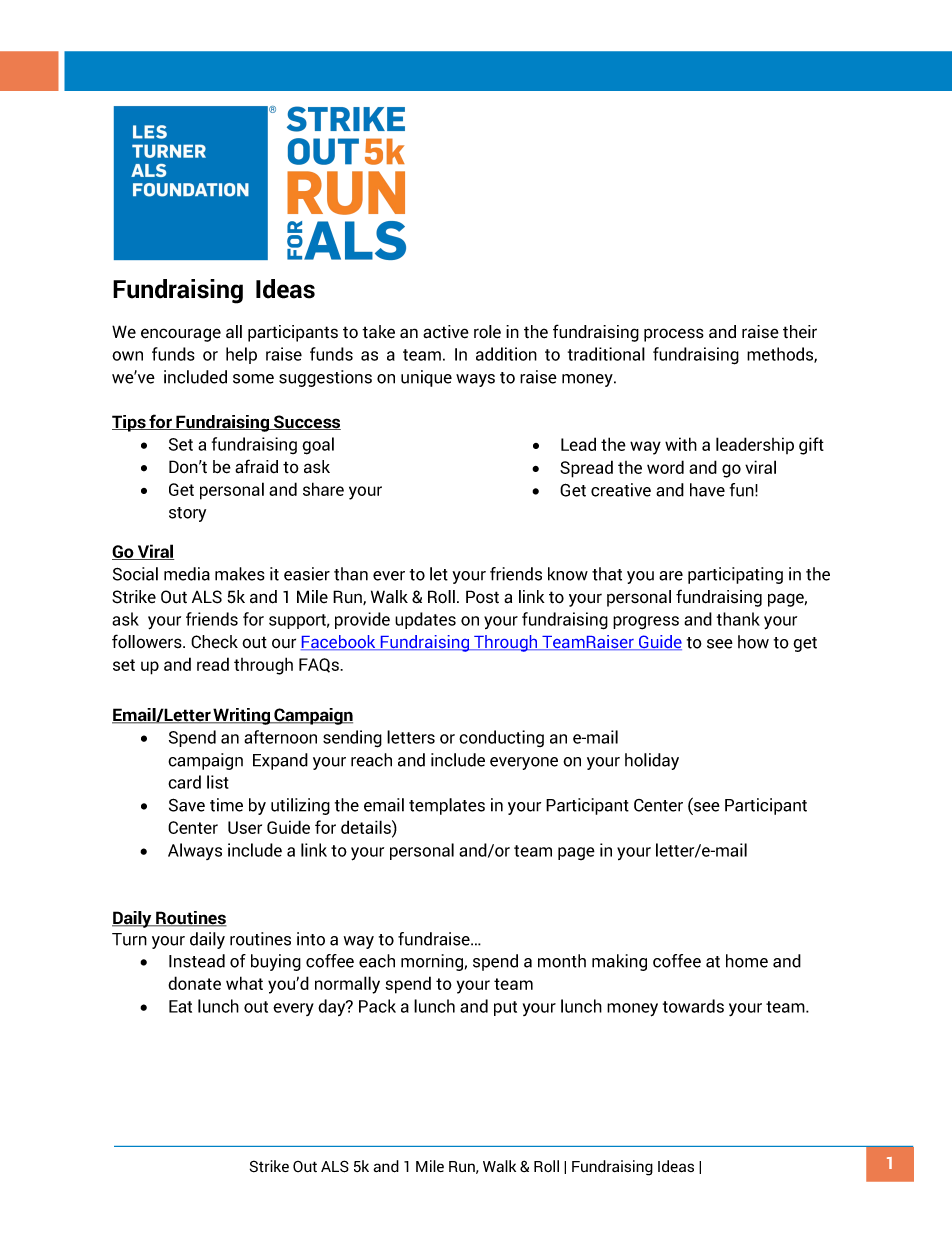  I want to click on participating, so click(735, 575).
